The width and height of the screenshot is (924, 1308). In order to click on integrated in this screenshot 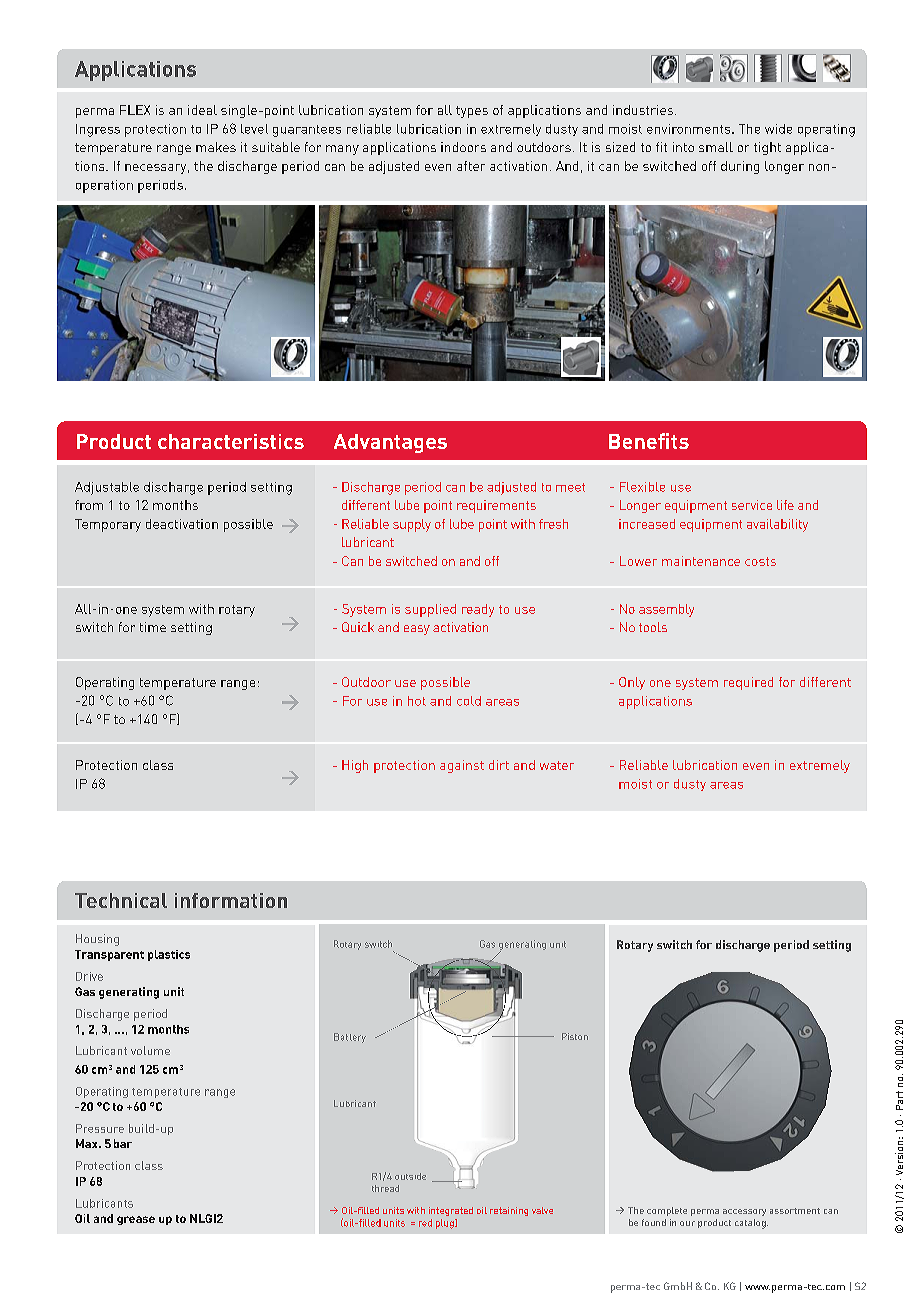, I will do `click(451, 1211)`.
